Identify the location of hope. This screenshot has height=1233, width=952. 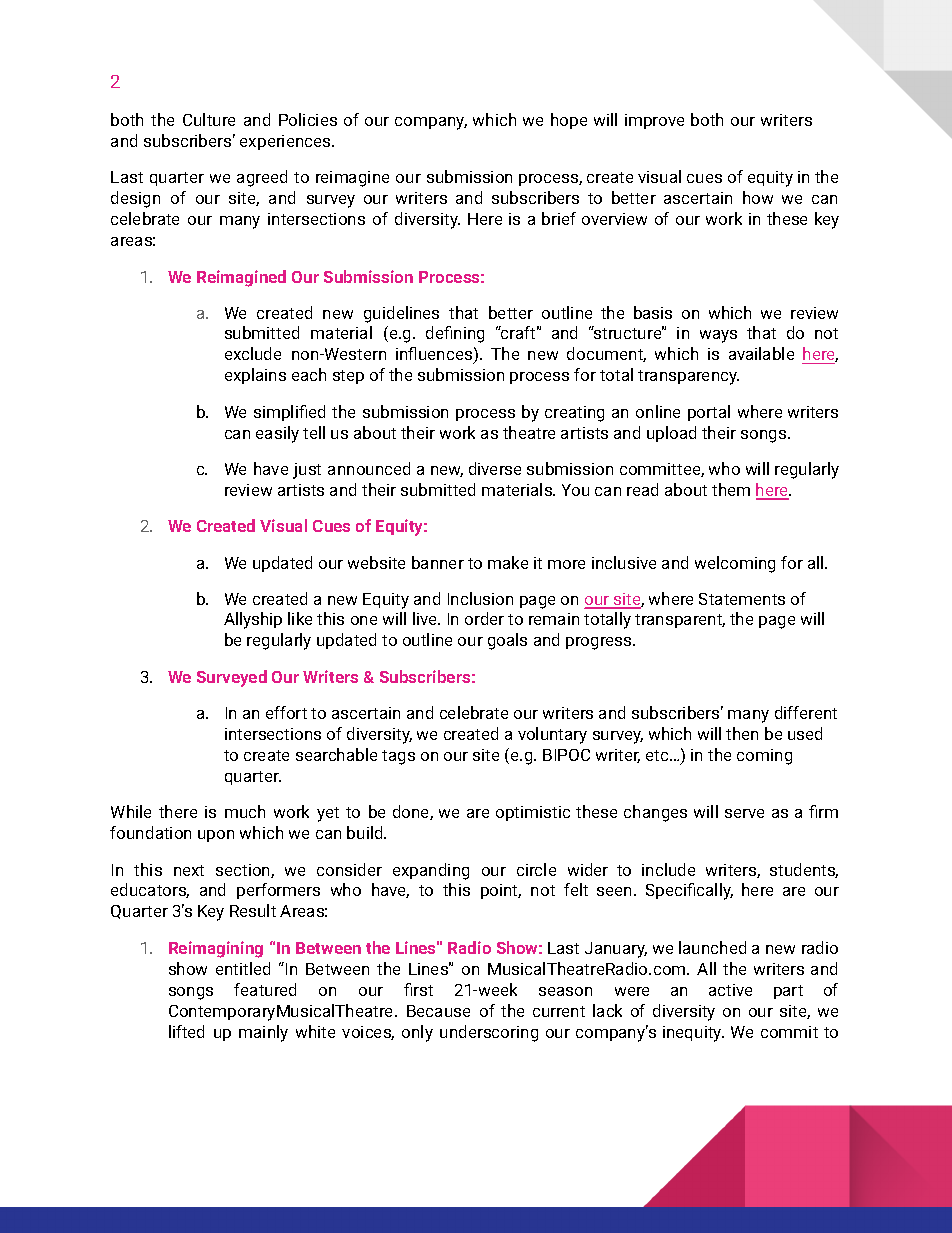
(569, 121).
